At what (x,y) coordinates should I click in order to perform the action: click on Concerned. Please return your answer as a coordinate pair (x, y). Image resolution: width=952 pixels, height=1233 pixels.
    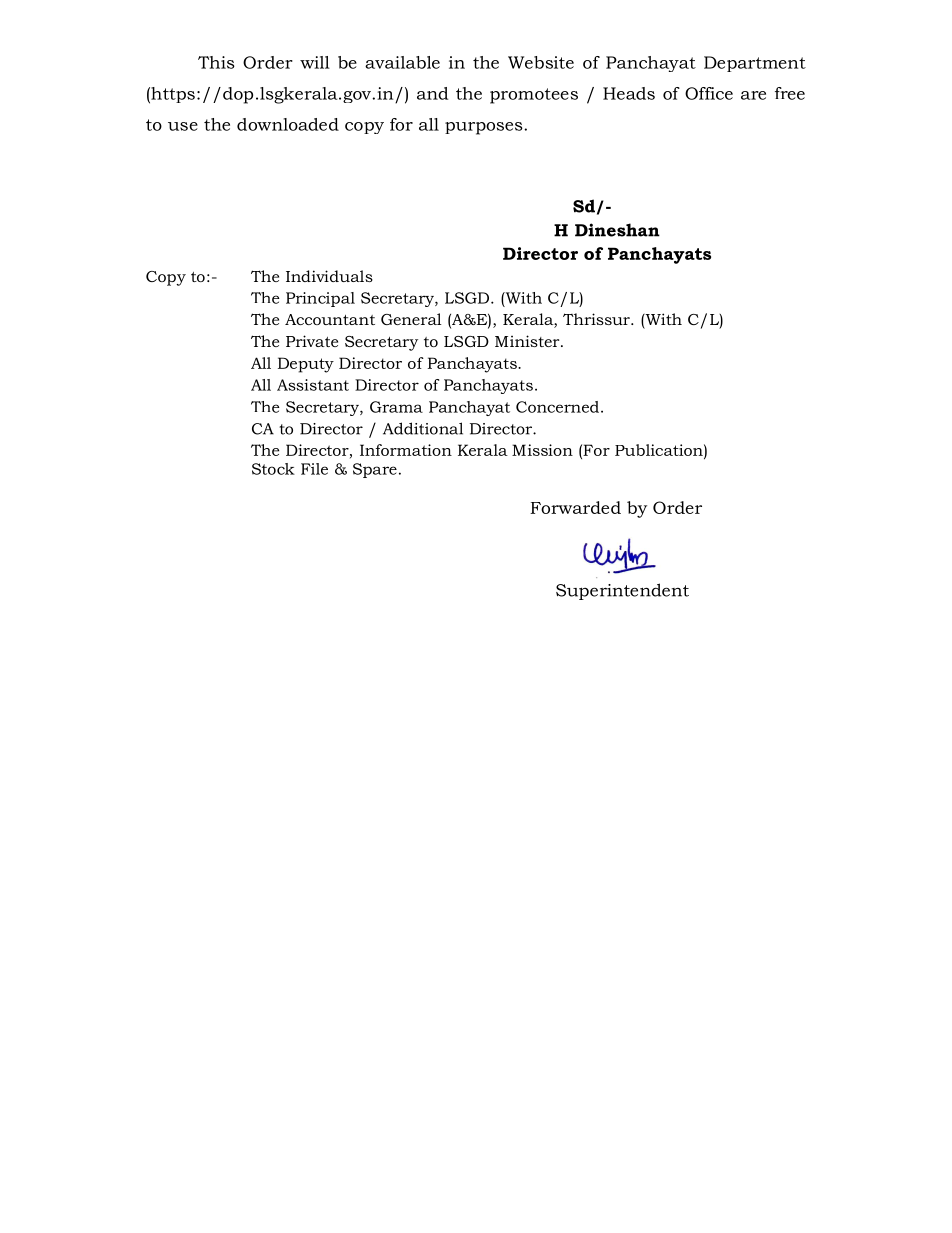
    Looking at the image, I should click on (557, 407).
